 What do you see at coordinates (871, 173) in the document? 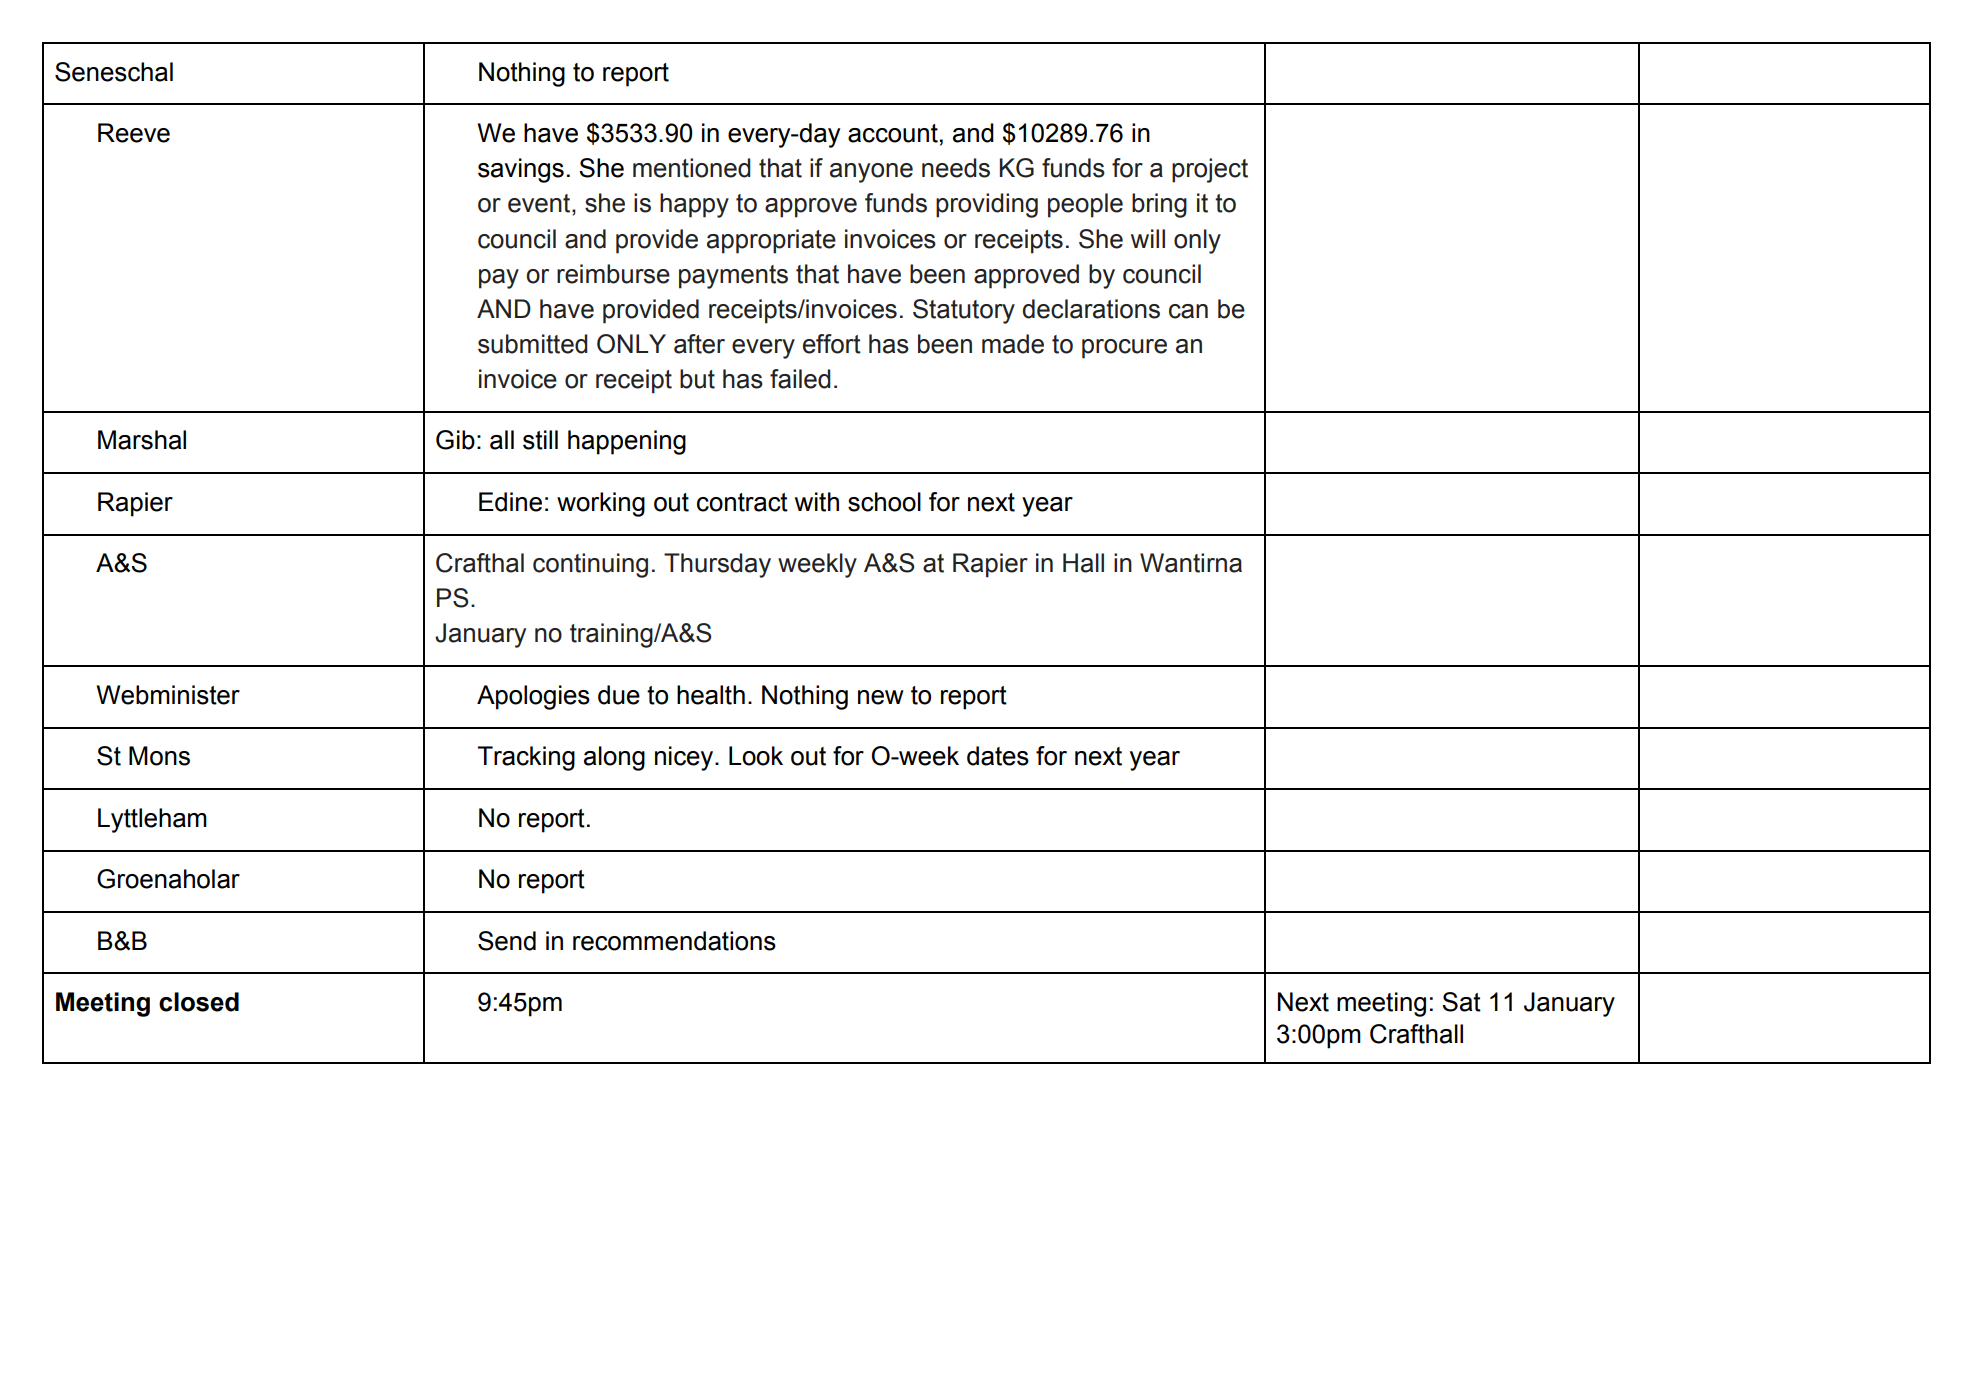
I see `anyone` at bounding box center [871, 173].
